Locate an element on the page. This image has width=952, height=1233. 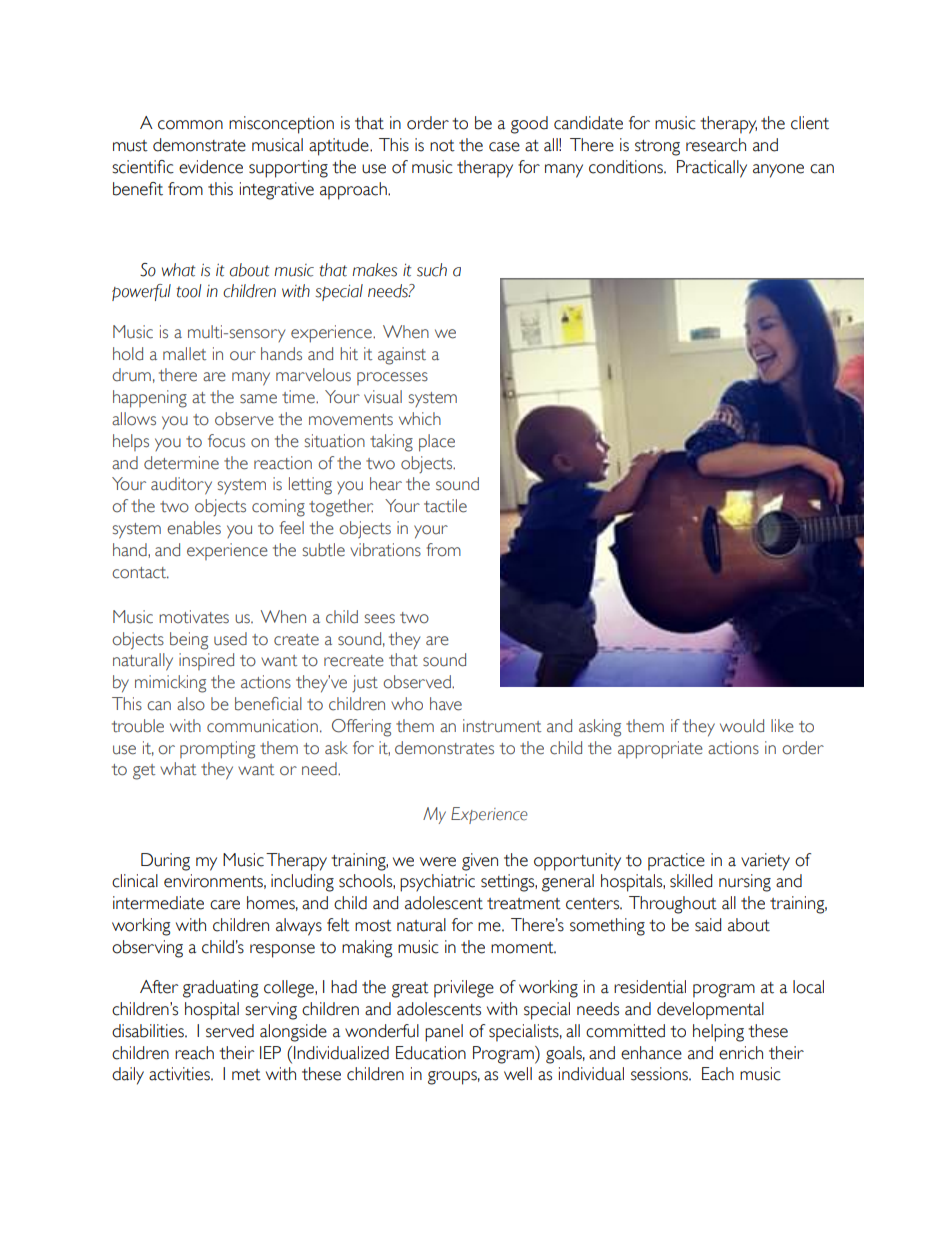
motivates is located at coordinates (194, 617).
